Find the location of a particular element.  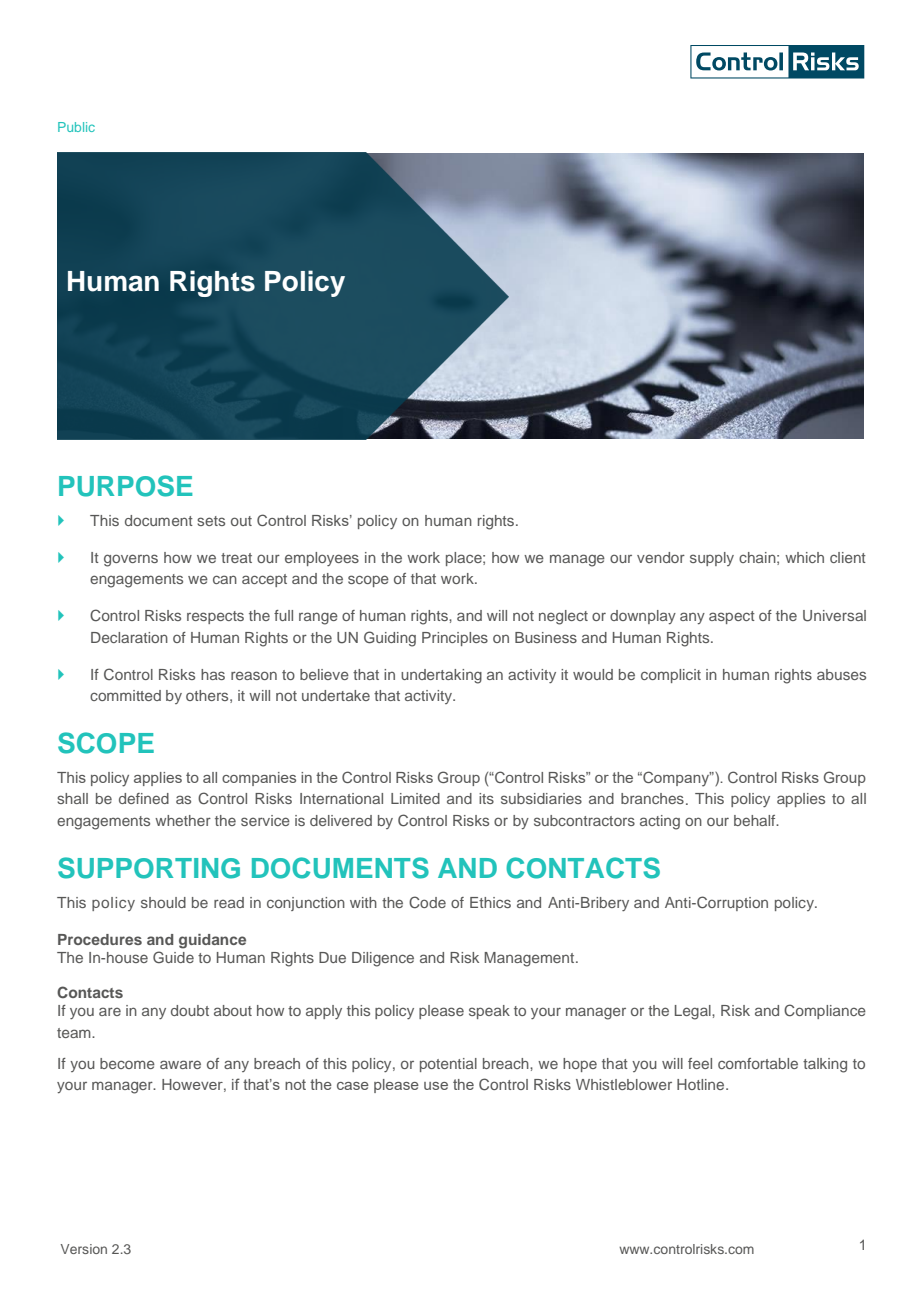

which is located at coordinates (804, 557).
